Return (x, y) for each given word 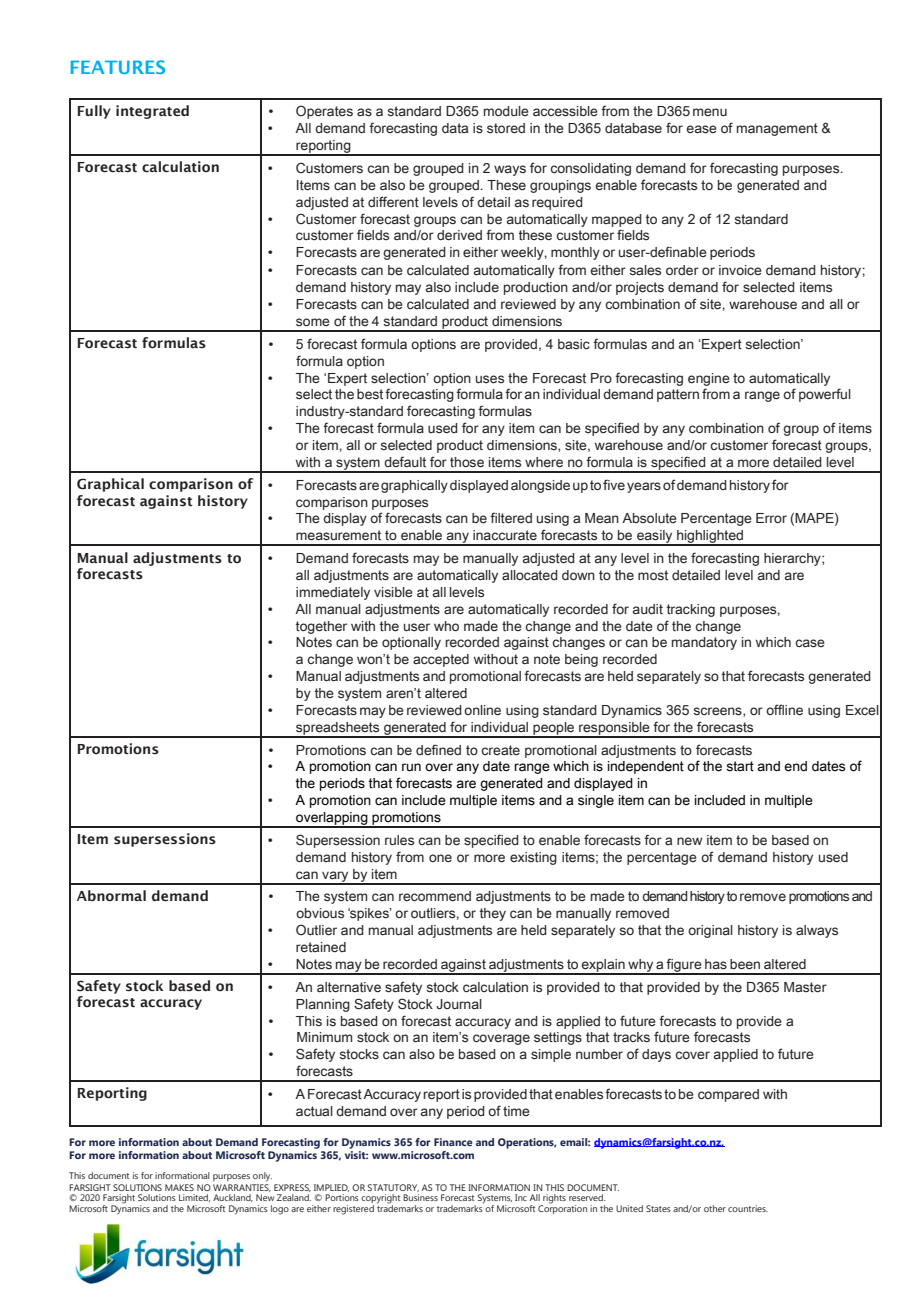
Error (771, 518)
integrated (152, 112)
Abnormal (111, 896)
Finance (453, 1142)
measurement (338, 535)
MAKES (179, 1187)
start (740, 766)
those (467, 462)
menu (710, 112)
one (440, 858)
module (506, 111)
